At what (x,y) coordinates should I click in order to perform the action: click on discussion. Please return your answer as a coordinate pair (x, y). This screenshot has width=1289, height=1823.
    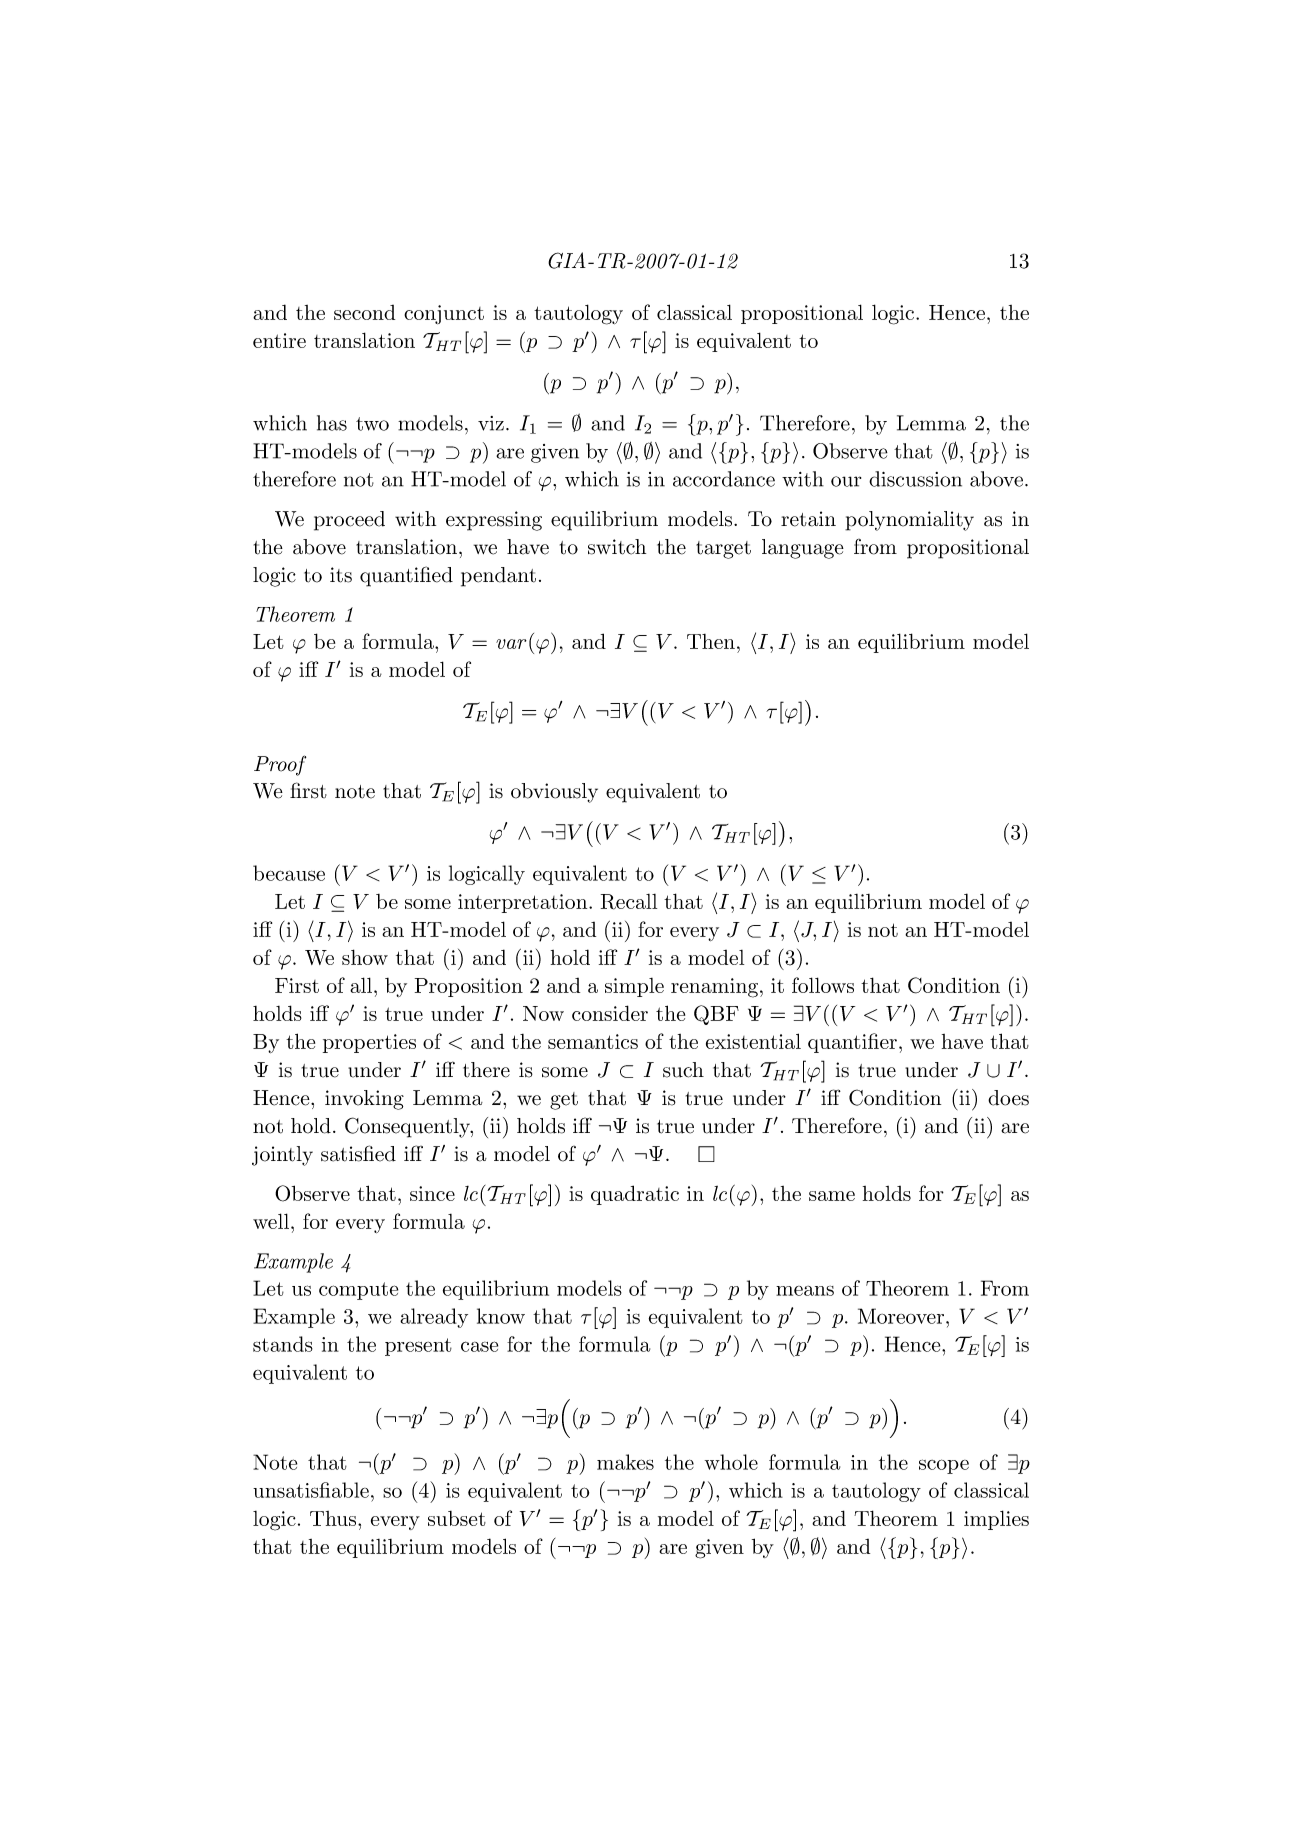
    Looking at the image, I should click on (915, 479).
